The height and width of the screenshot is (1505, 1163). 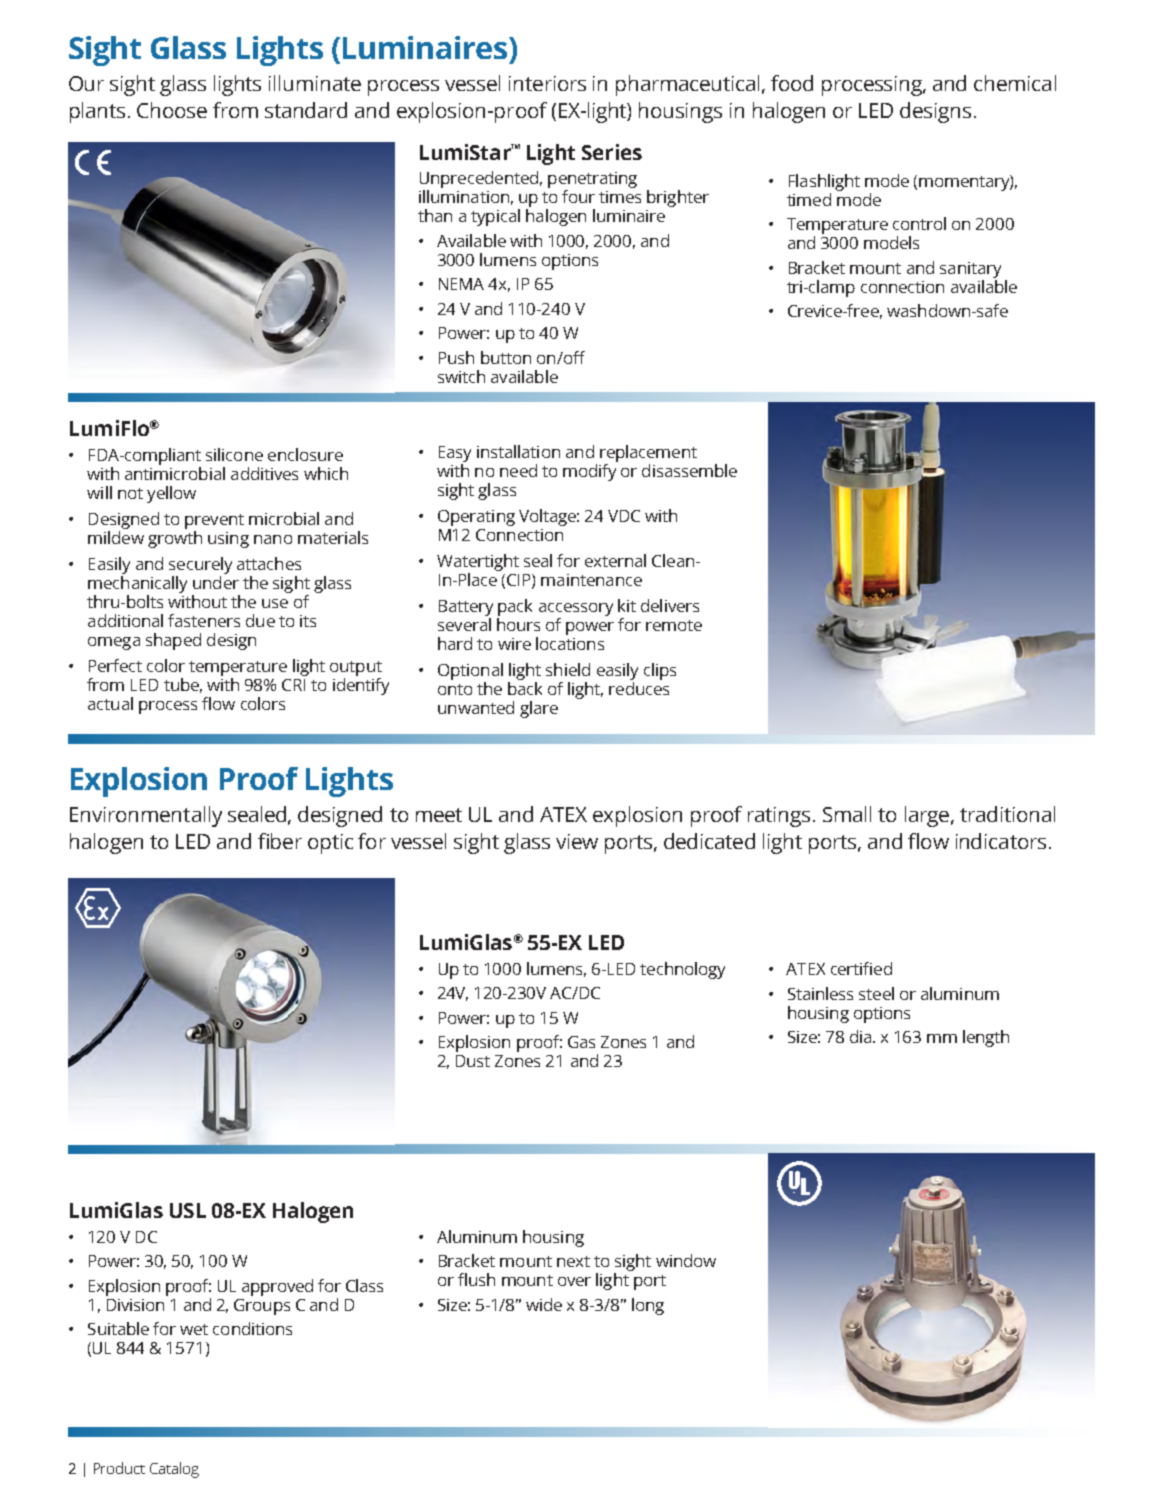 What do you see at coordinates (1015, 83) in the screenshot?
I see `chemical` at bounding box center [1015, 83].
